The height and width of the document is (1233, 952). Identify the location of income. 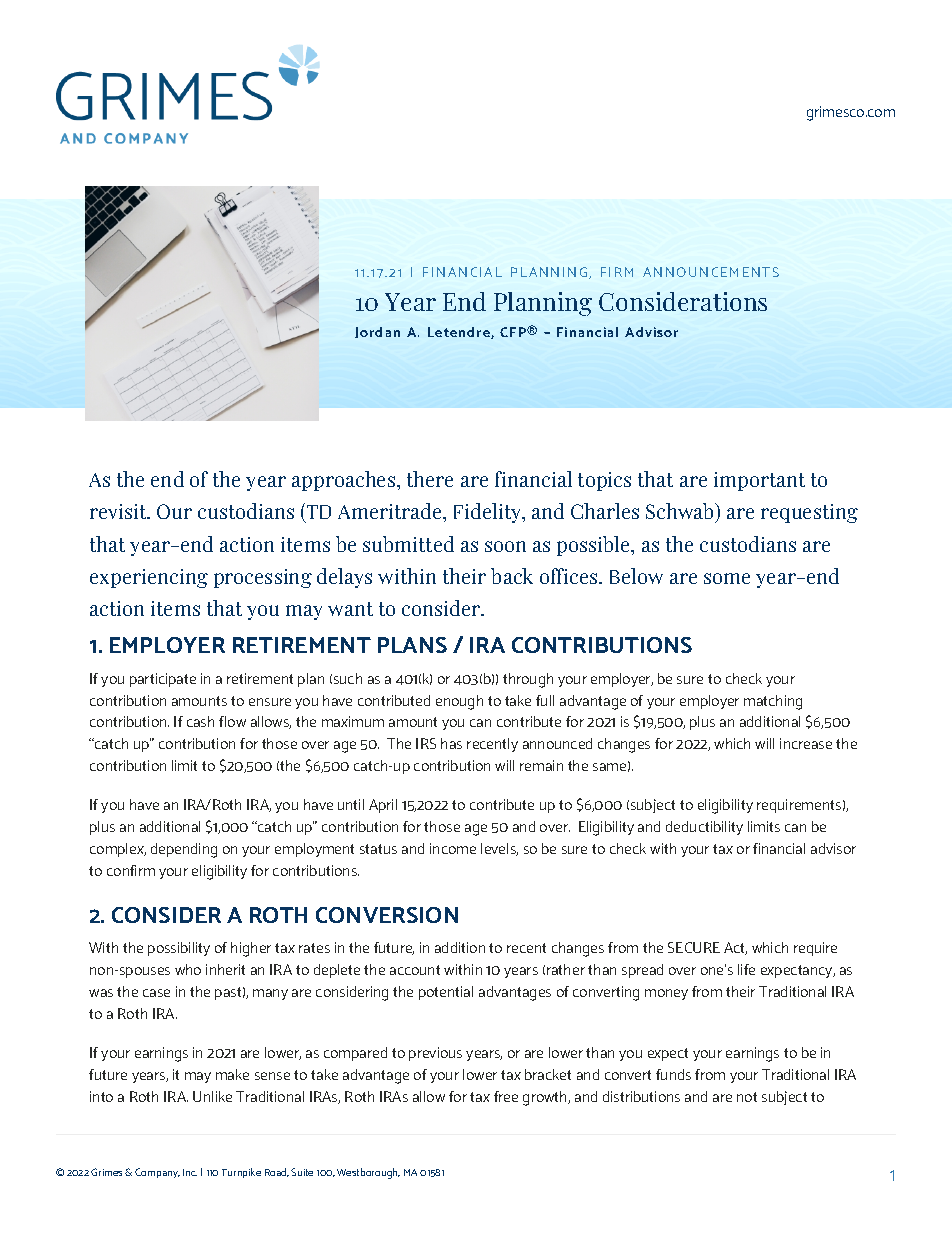
(453, 848).
